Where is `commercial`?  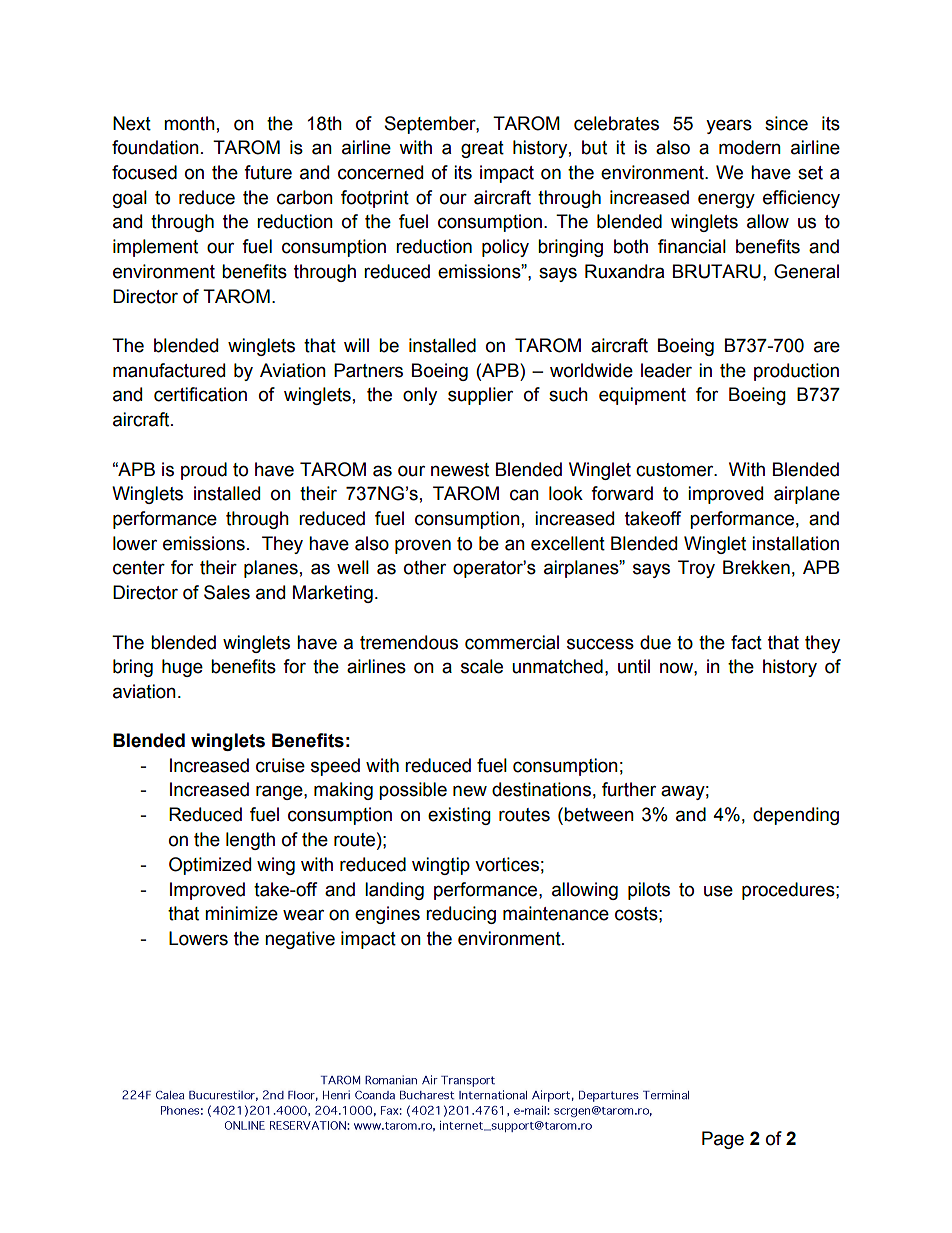
commercial is located at coordinates (512, 642).
